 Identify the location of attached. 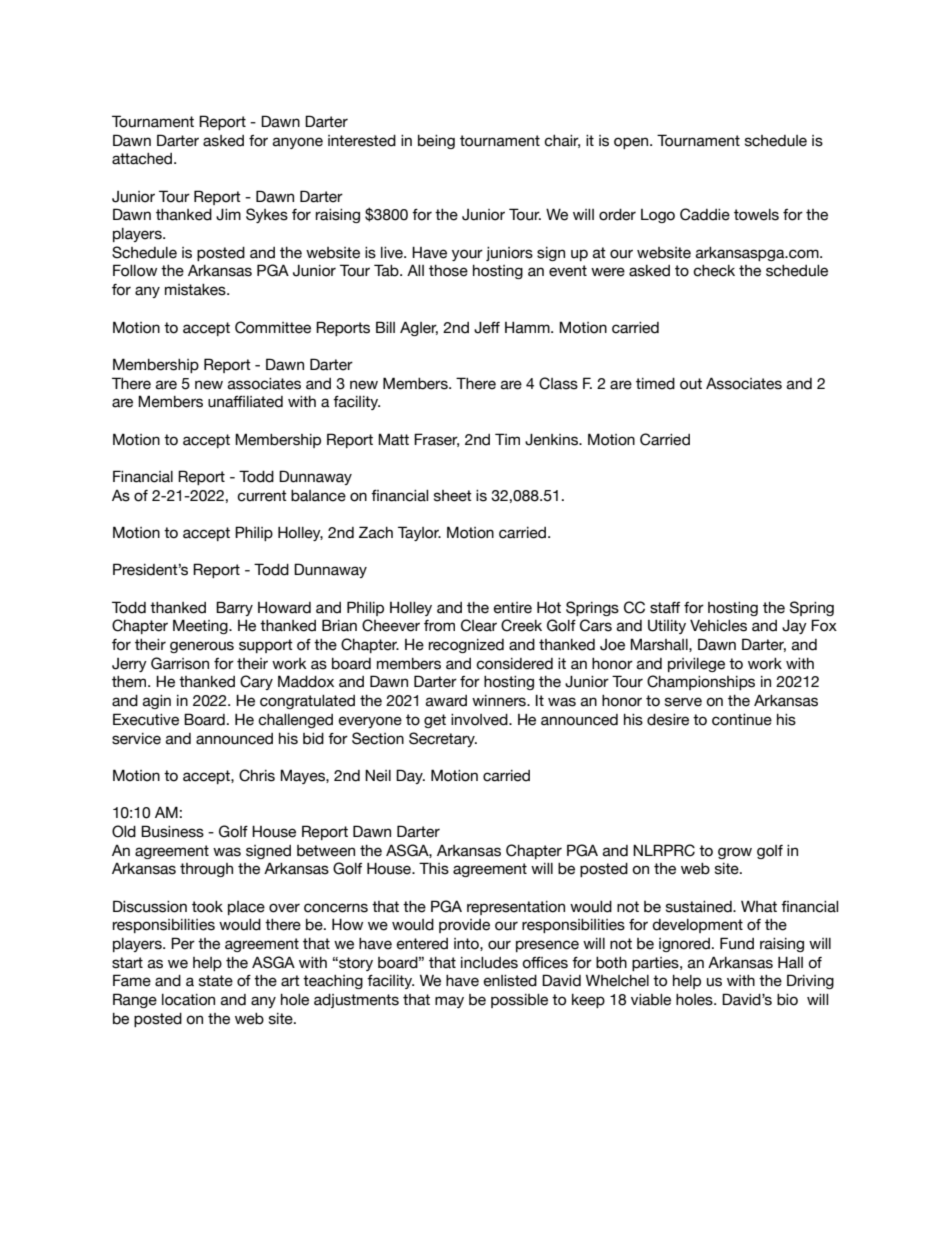
(143, 159).
